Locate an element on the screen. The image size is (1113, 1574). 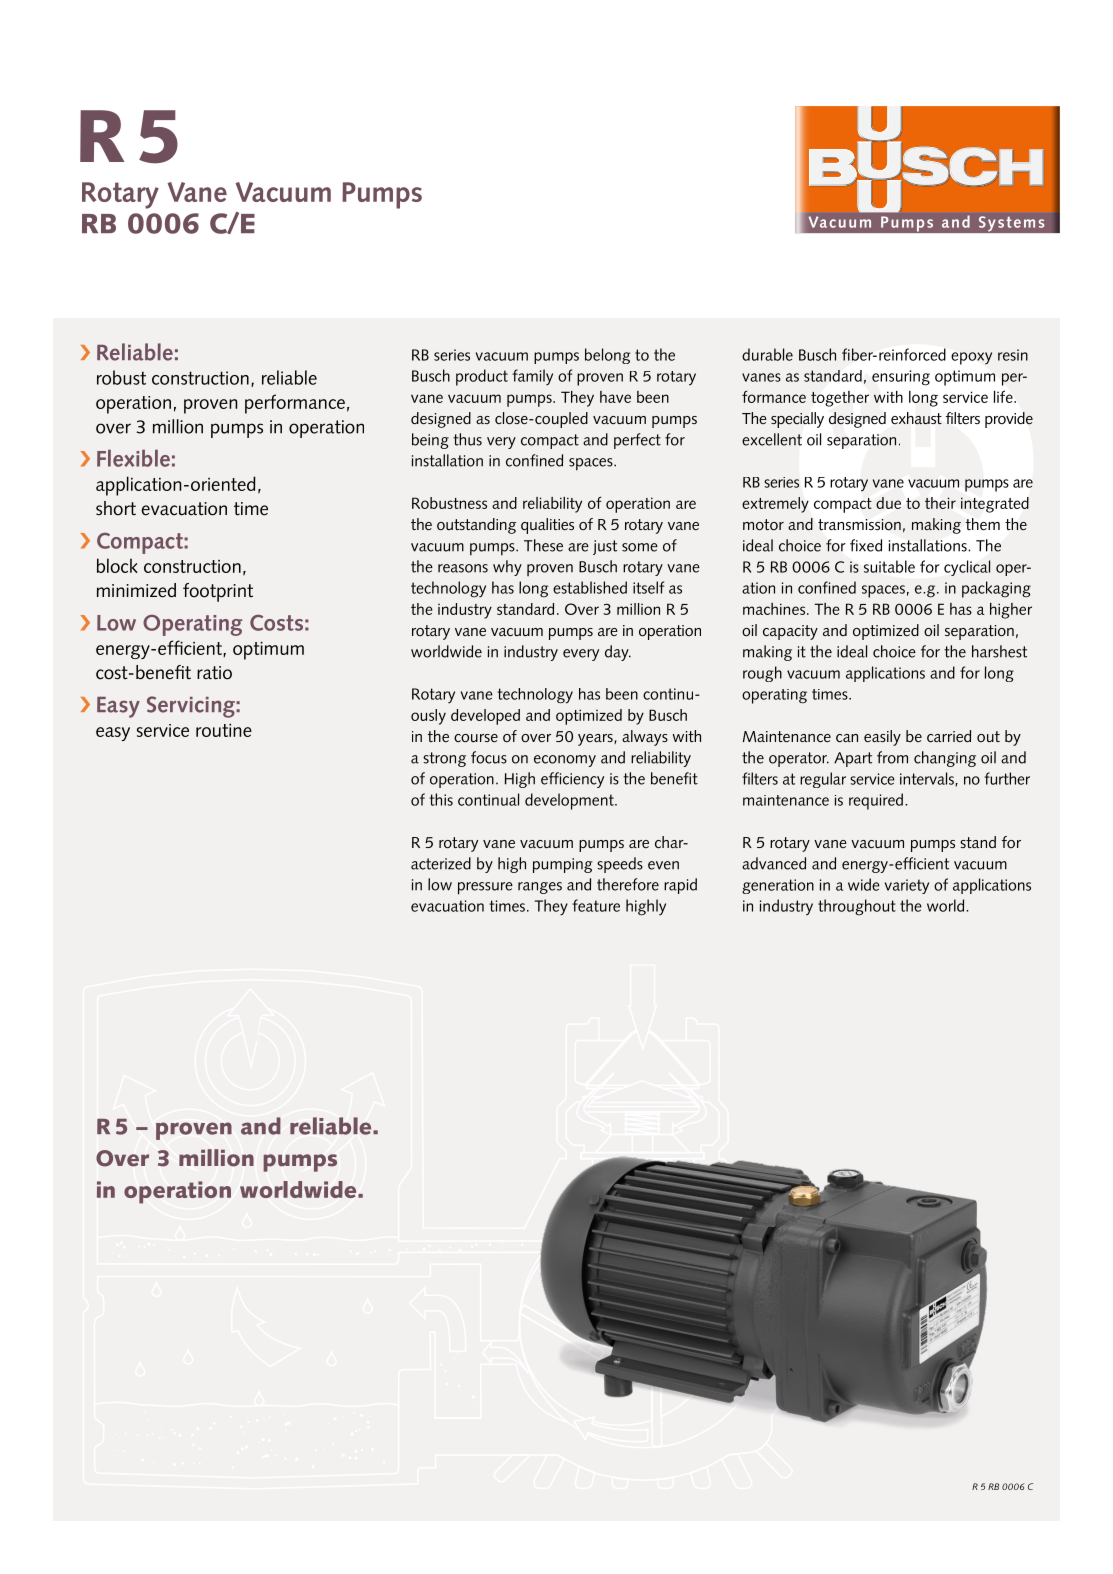
pressure is located at coordinates (485, 888).
